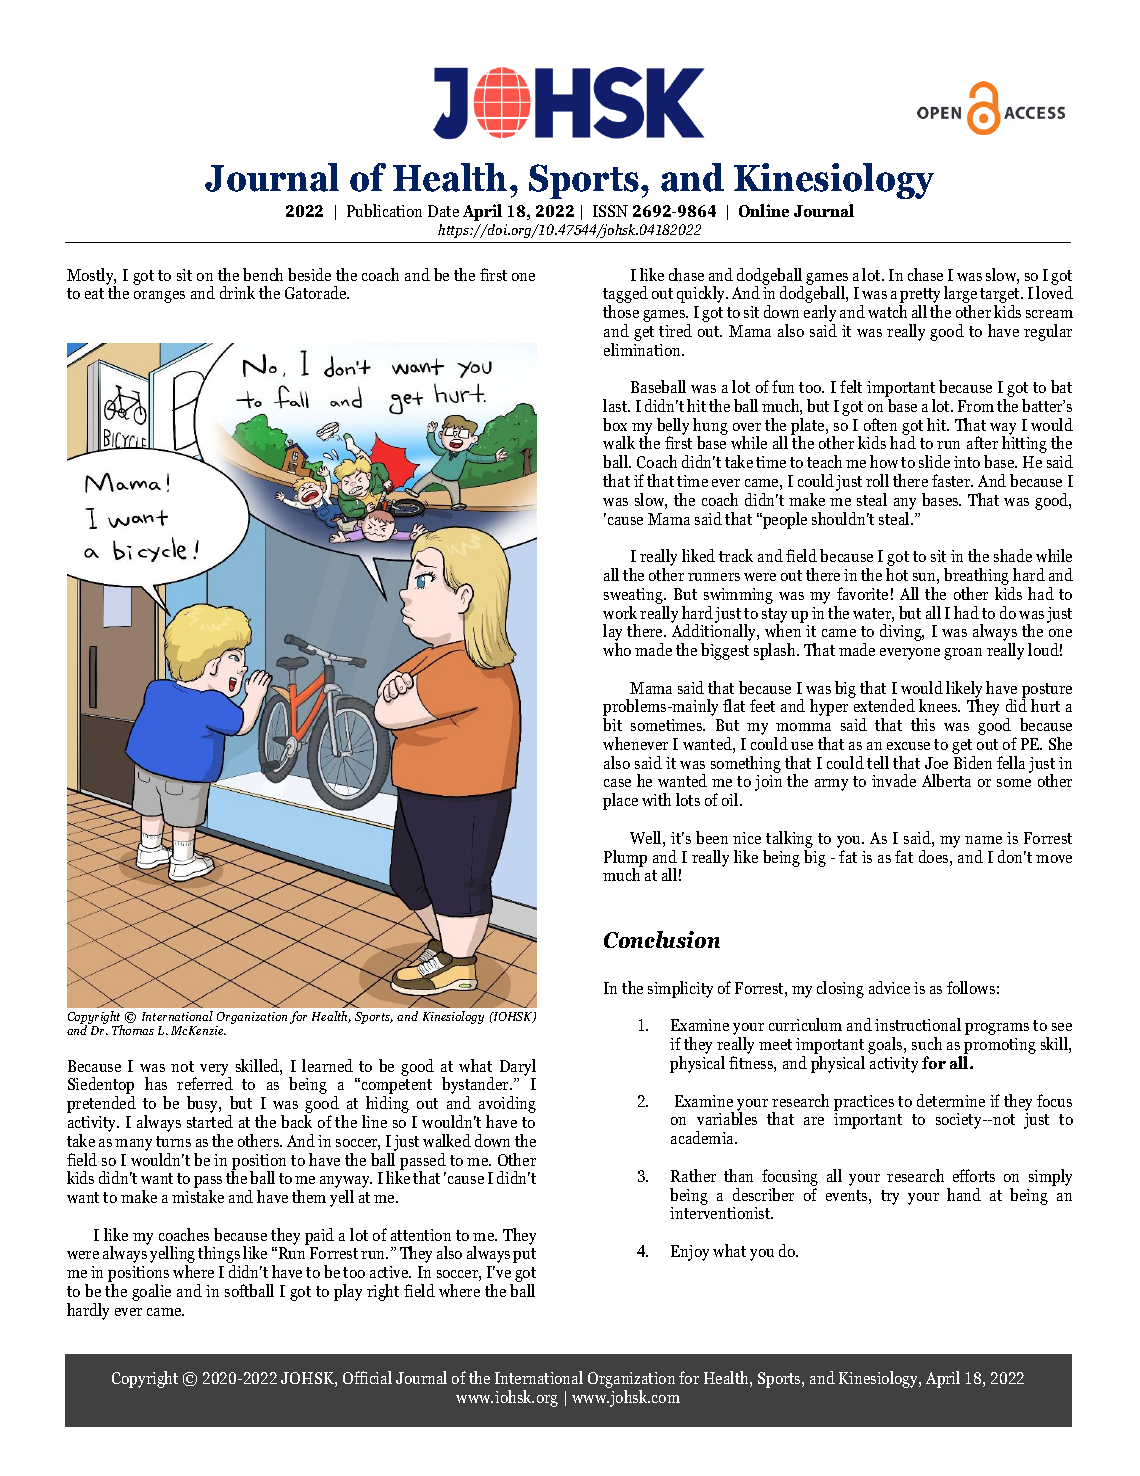  Describe the element at coordinates (634, 596) in the screenshot. I see `sweating` at that location.
